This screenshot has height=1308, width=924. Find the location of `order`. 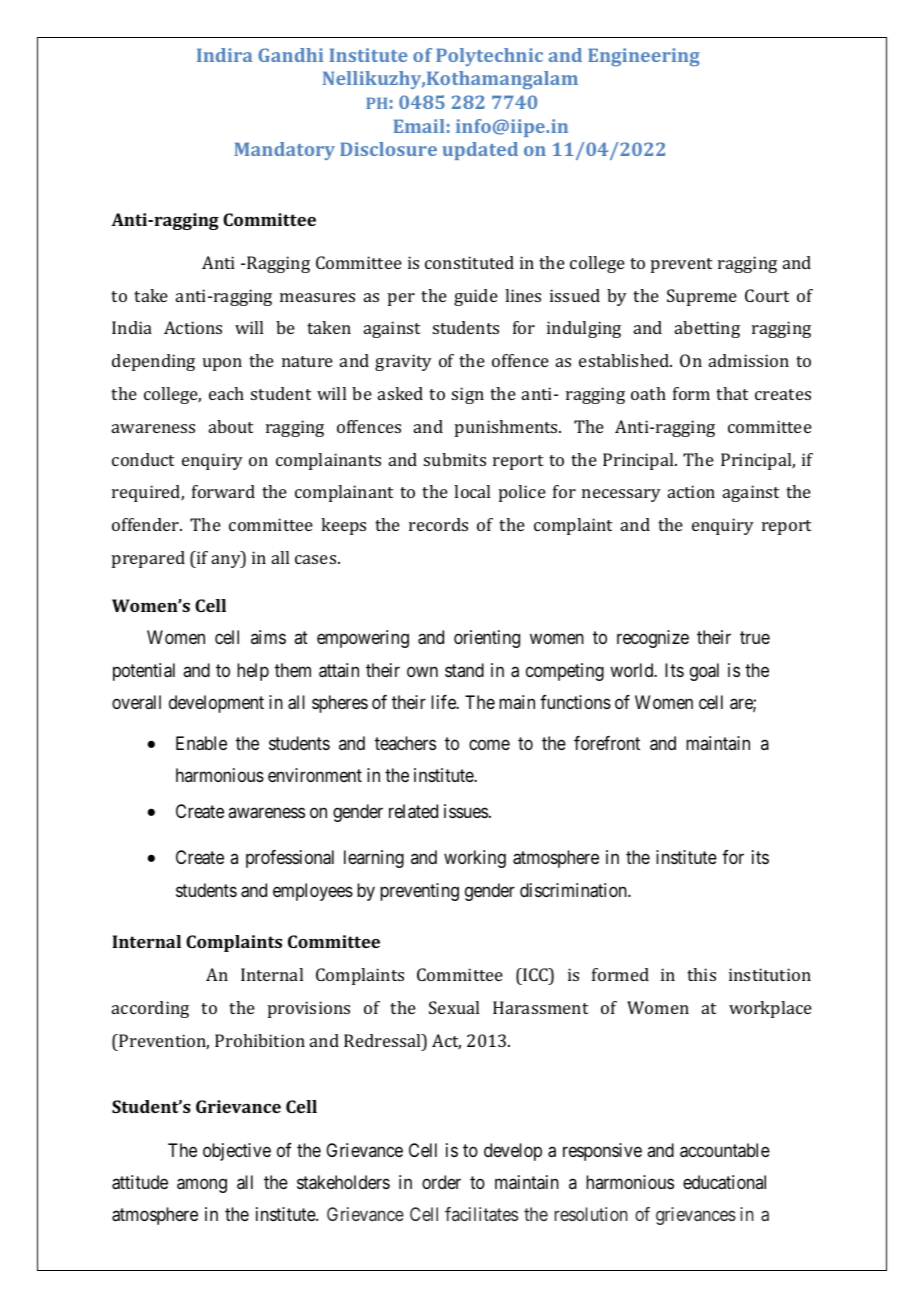

order is located at coordinates (441, 1182).
